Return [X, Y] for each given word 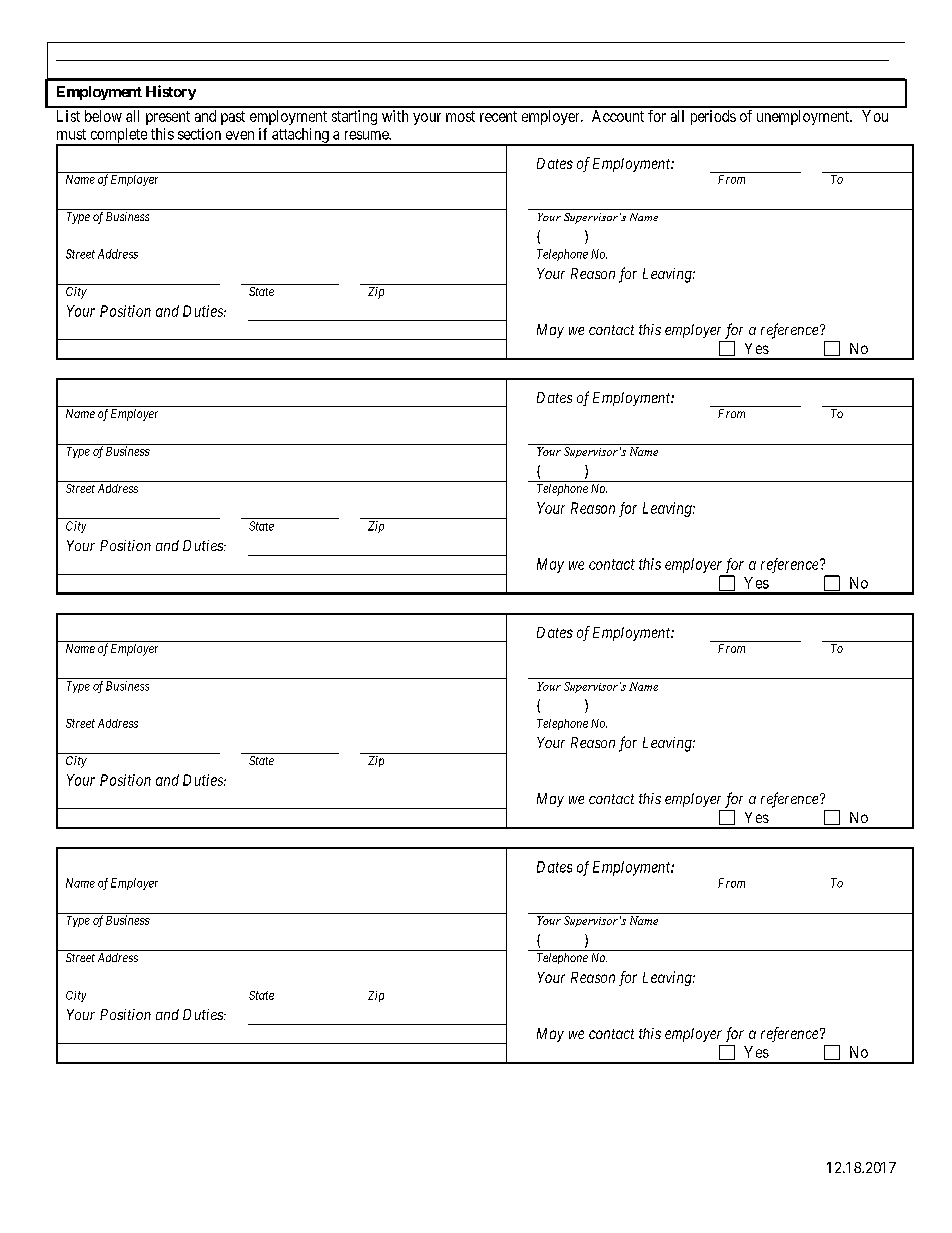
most [460, 116]
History [171, 92]
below [103, 116]
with [395, 116]
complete [118, 136]
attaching [300, 136]
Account [618, 116]
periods [713, 117]
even [240, 135]
